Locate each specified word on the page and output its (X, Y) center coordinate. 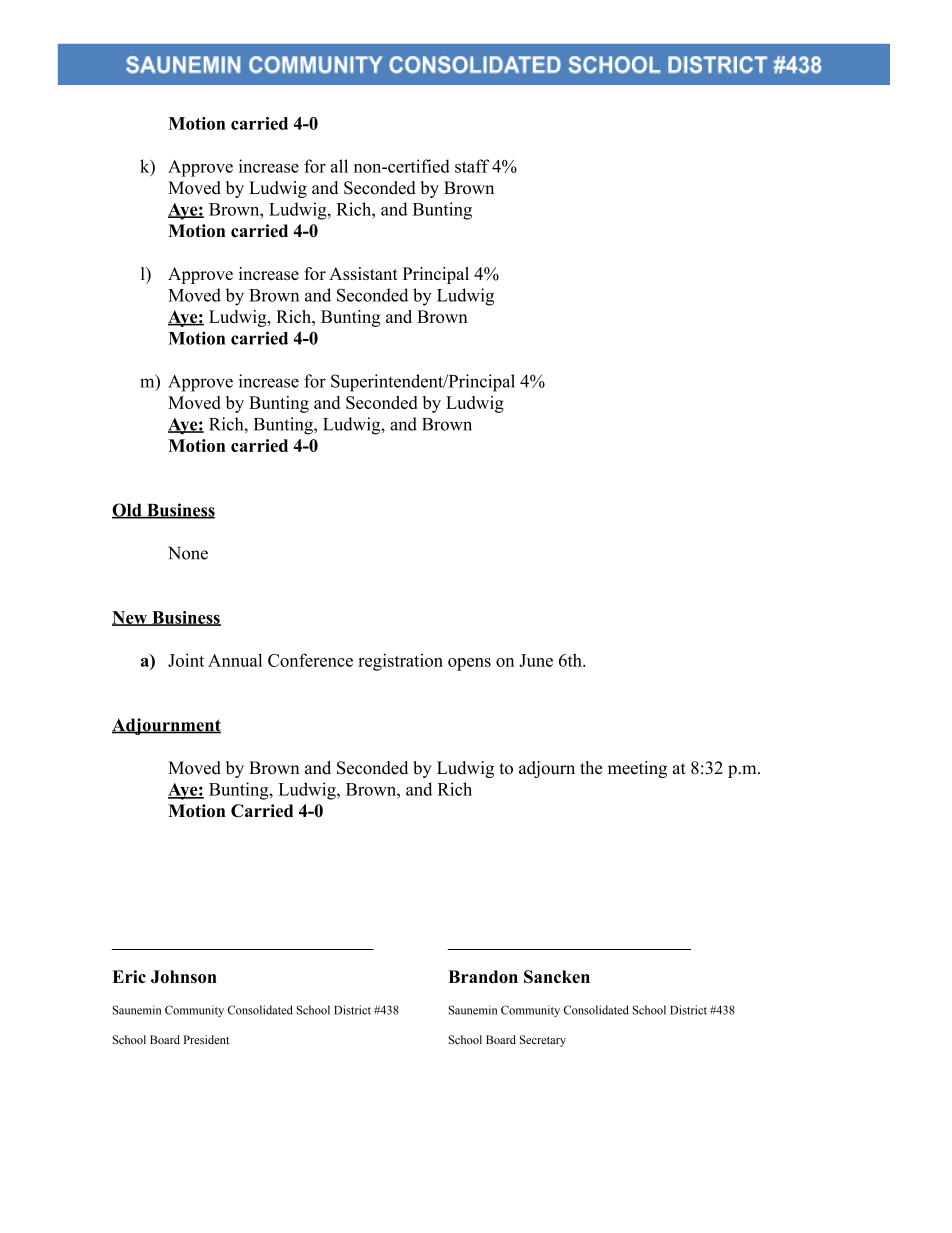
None (188, 553)
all (339, 166)
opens (469, 664)
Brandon (483, 976)
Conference (310, 660)
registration (400, 662)
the (591, 768)
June (536, 660)
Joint (186, 660)
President (206, 1039)
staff (472, 166)
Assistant (363, 273)
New (131, 618)
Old (128, 511)
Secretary (543, 1041)
